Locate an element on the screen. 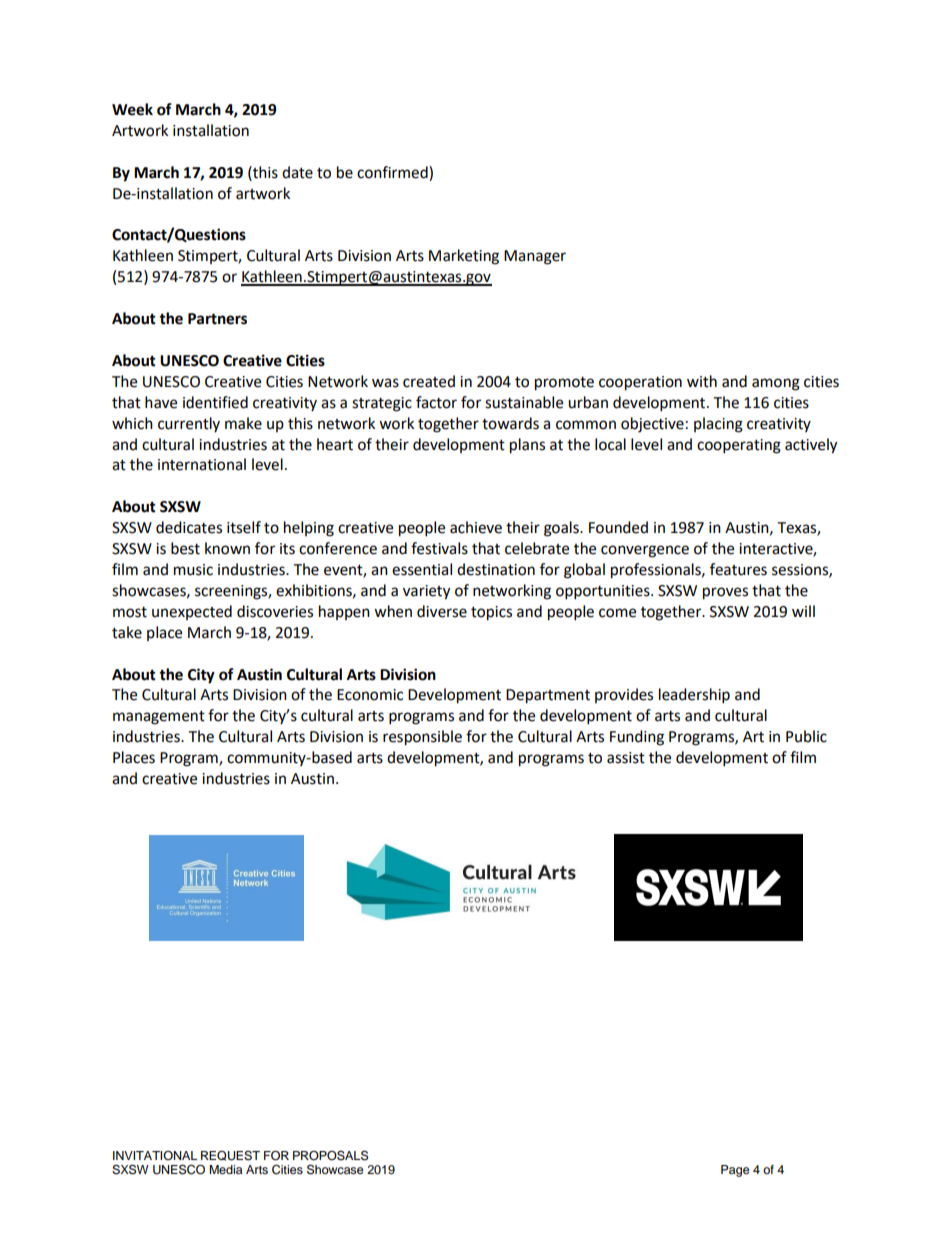 The width and height of the screenshot is (952, 1233). Week is located at coordinates (132, 109).
